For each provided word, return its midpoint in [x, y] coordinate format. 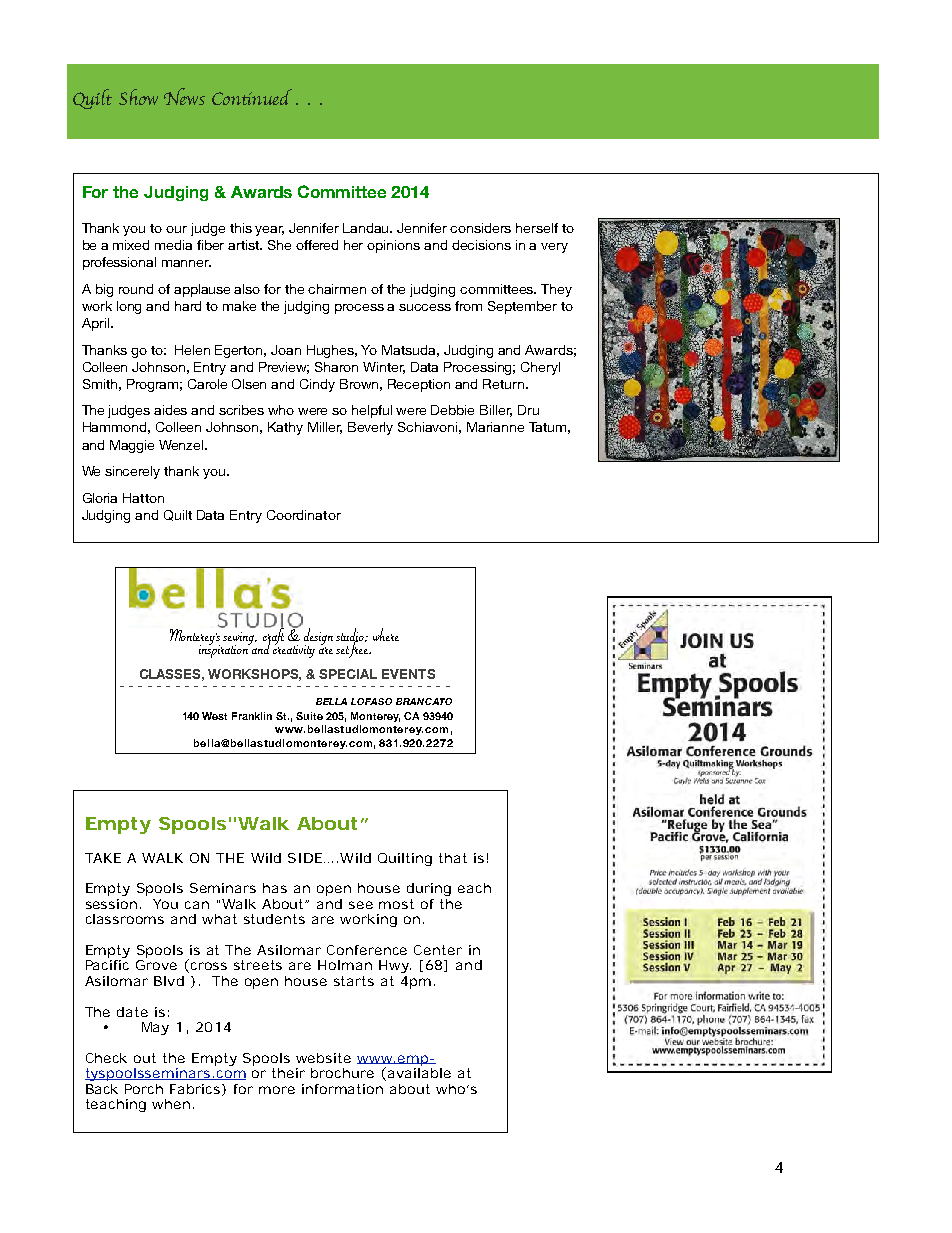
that [453, 858]
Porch [144, 1089]
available [419, 1073]
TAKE [103, 858]
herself [537, 228]
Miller [325, 428]
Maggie [132, 446]
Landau [367, 228]
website [323, 1058]
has [275, 888]
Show [138, 97]
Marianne [495, 427]
